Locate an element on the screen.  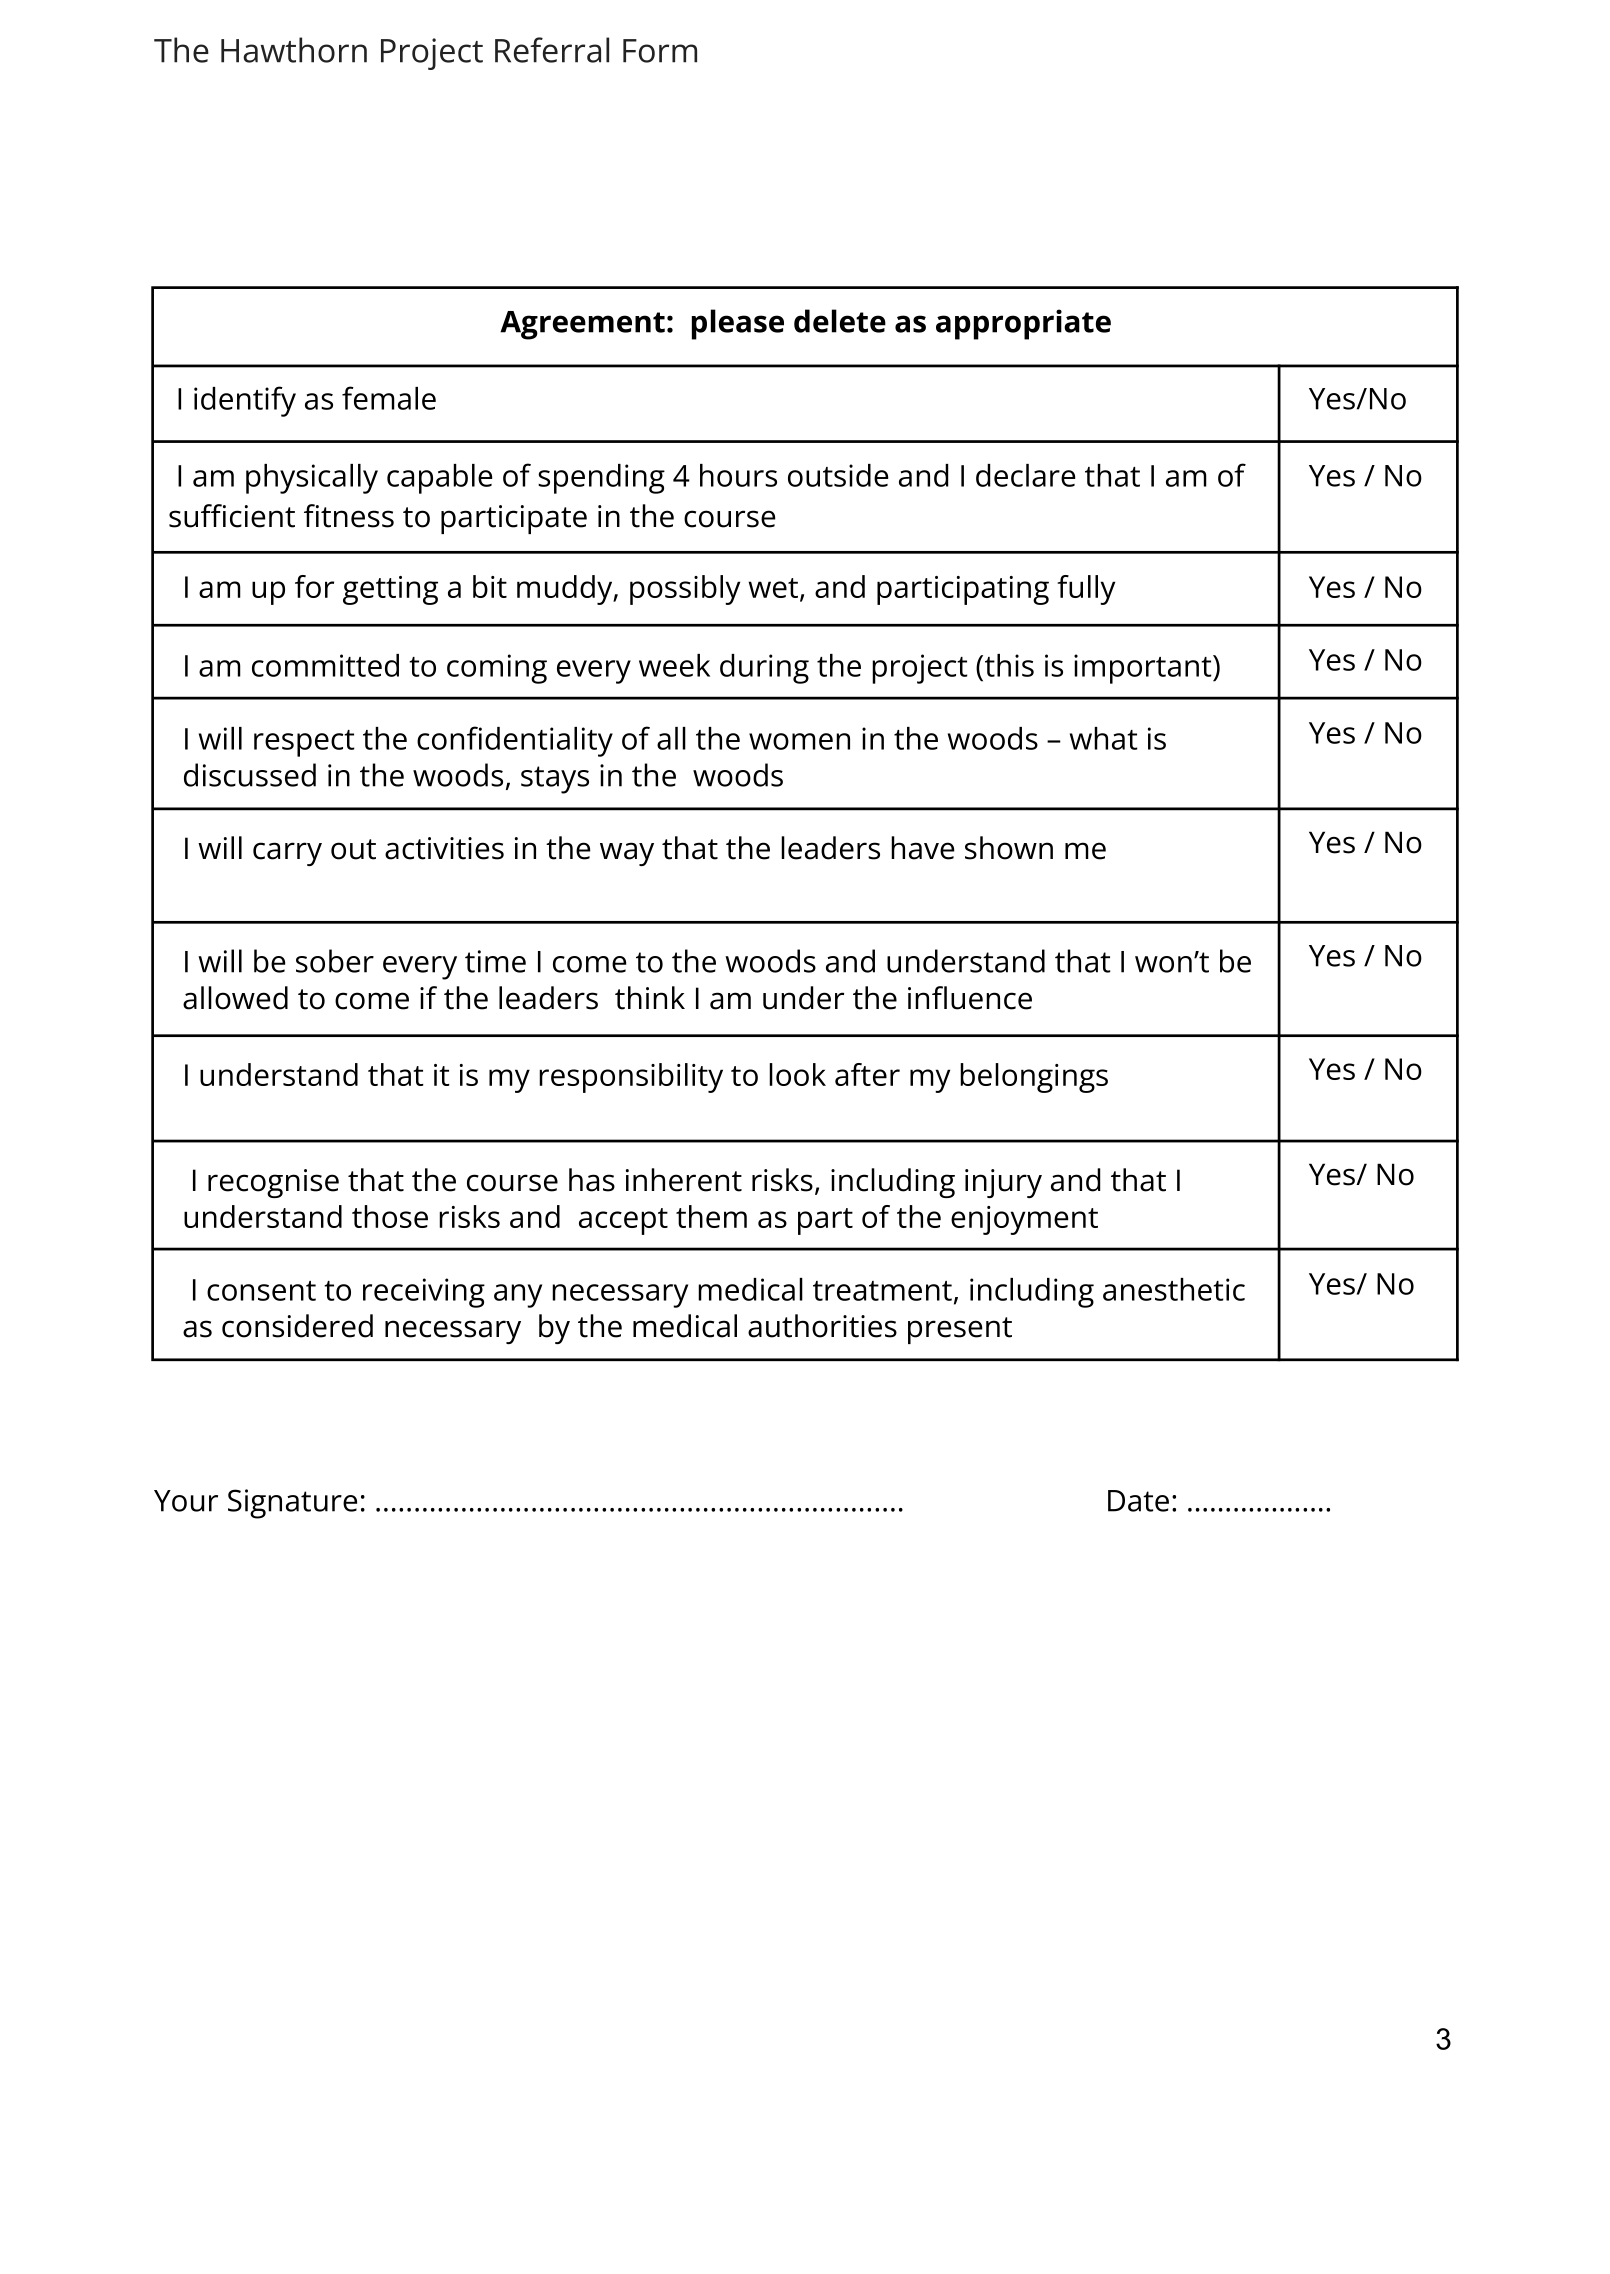
what is located at coordinates (1104, 738).
